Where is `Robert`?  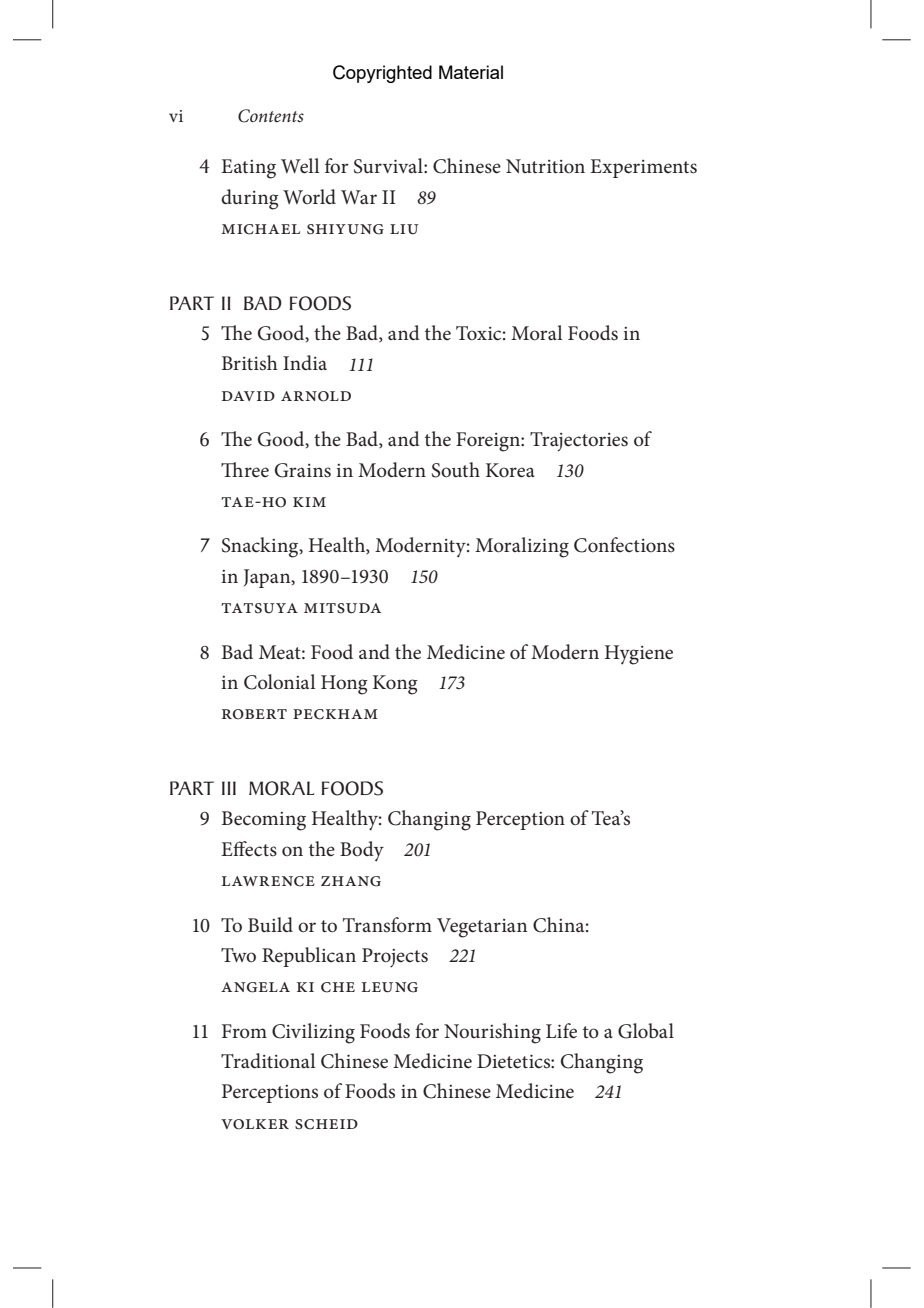 Robert is located at coordinates (254, 714).
